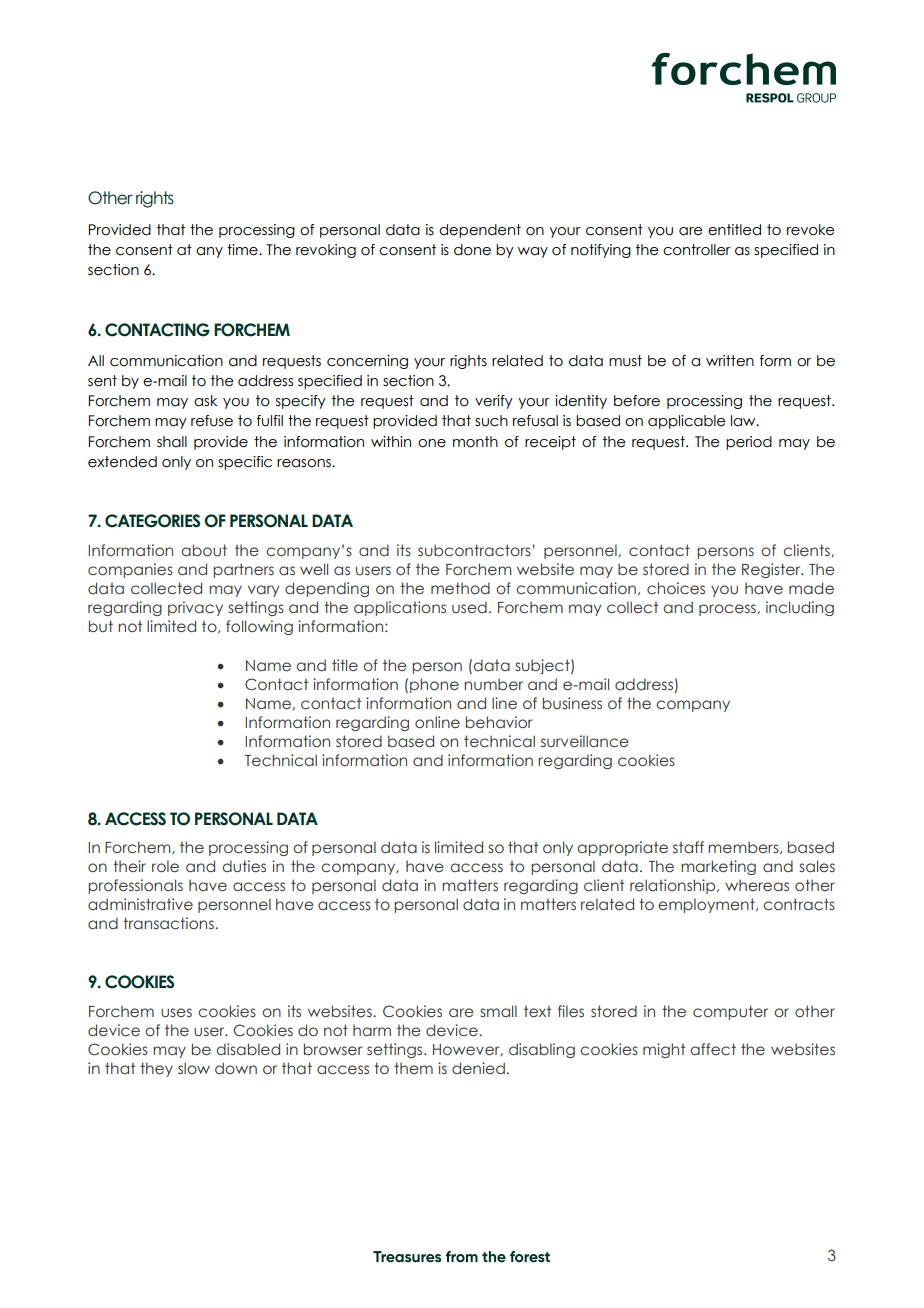  I want to click on slow, so click(194, 1068).
